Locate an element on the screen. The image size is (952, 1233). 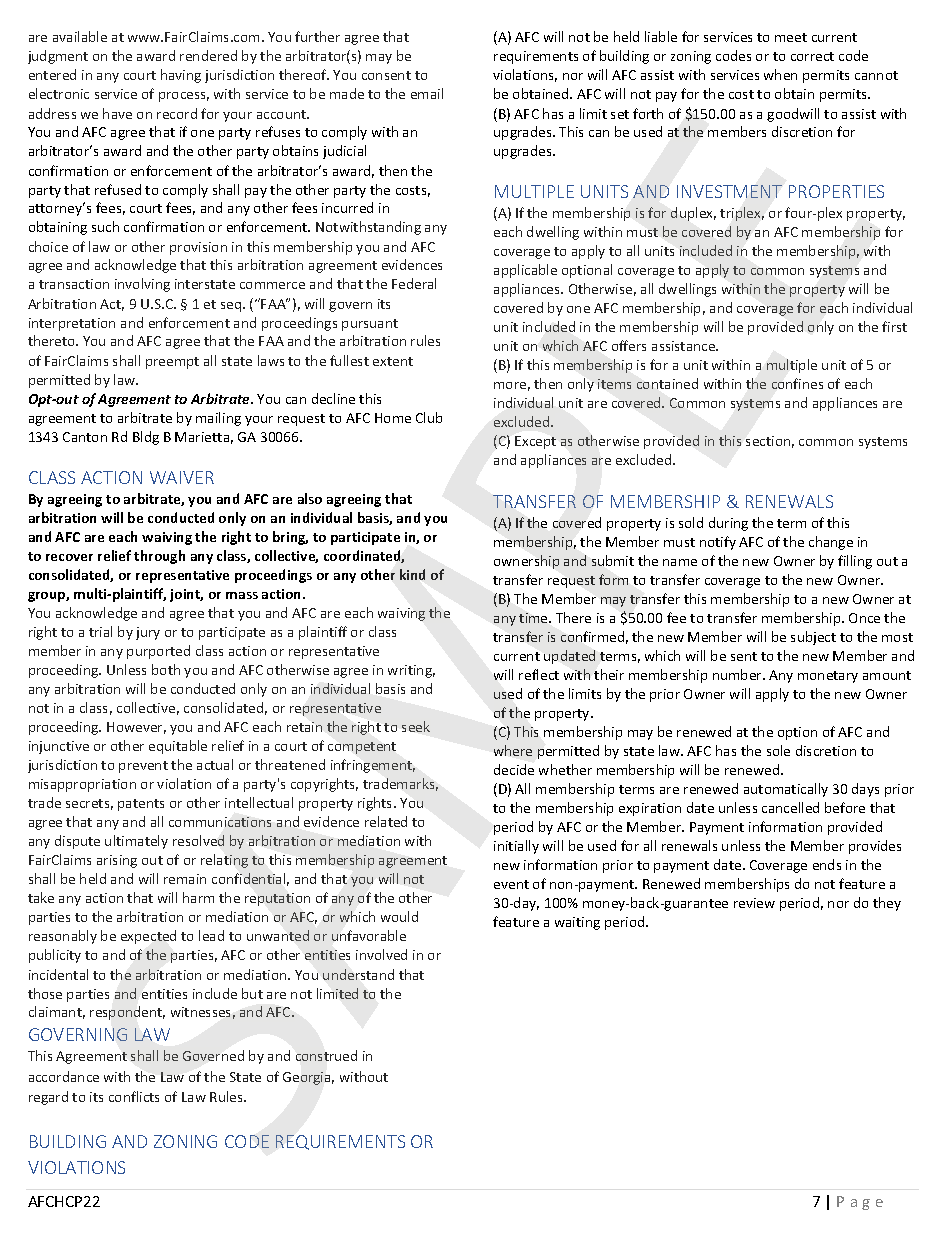
time is located at coordinates (534, 618).
